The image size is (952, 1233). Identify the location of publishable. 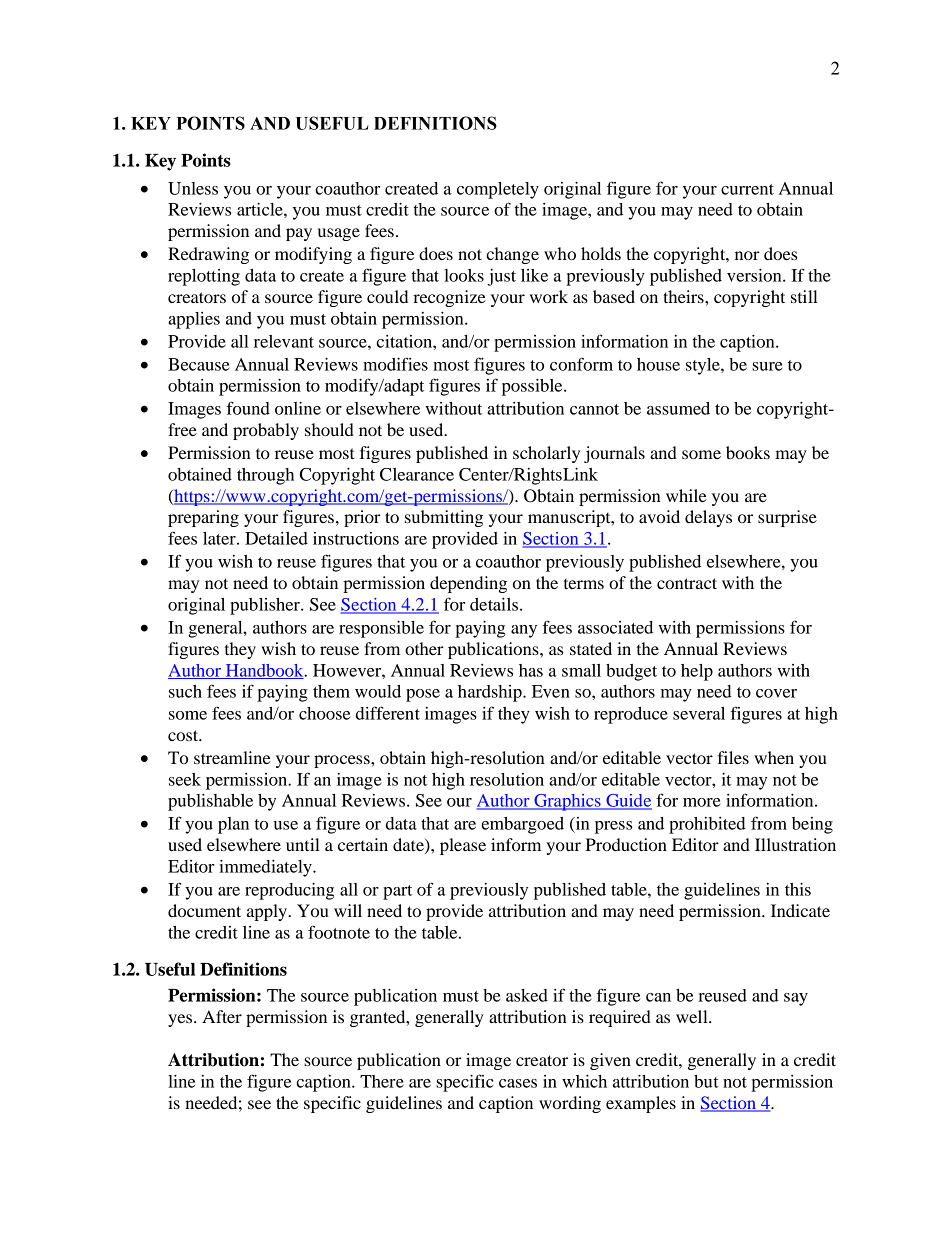
(210, 802).
